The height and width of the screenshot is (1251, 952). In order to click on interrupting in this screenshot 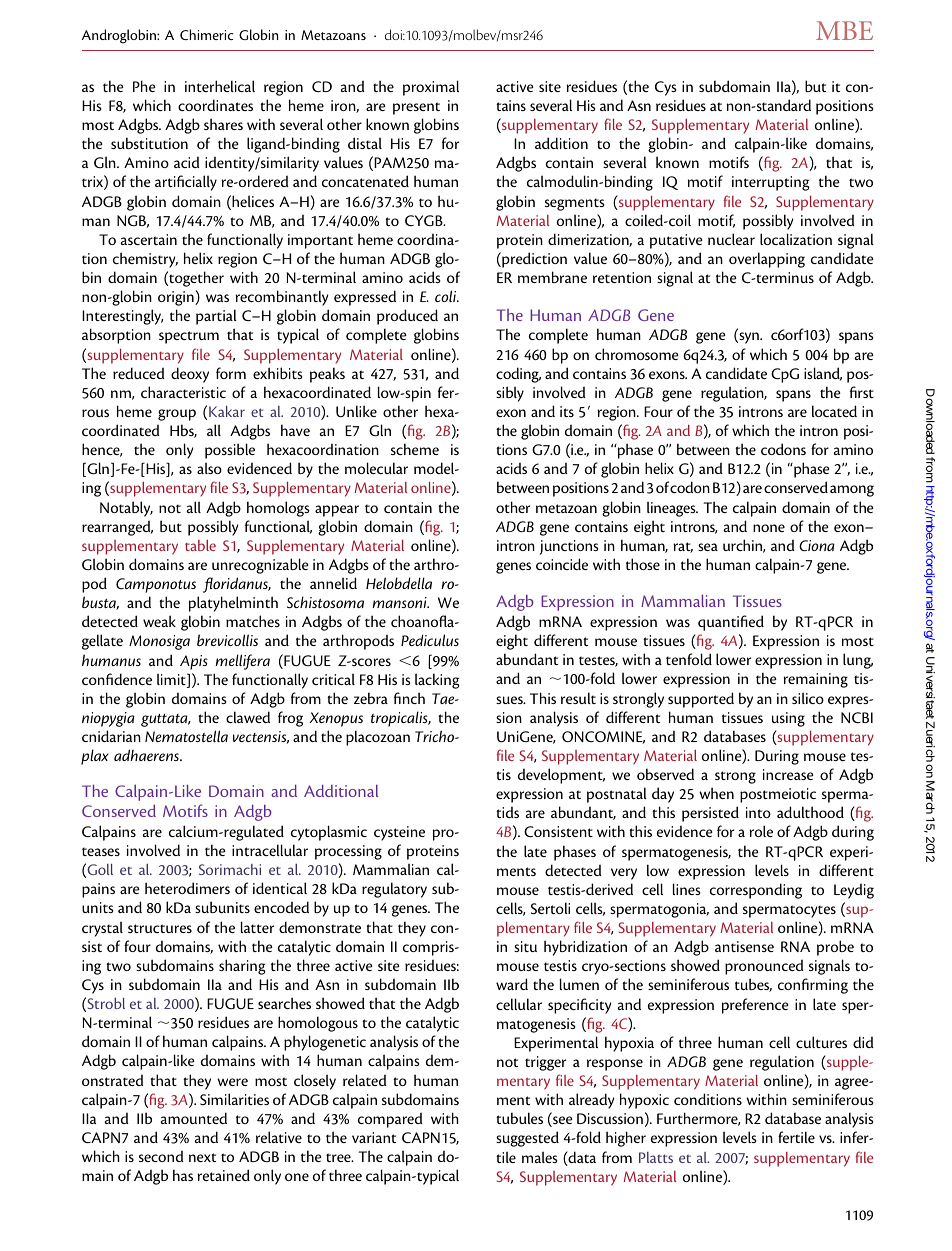, I will do `click(771, 183)`.
